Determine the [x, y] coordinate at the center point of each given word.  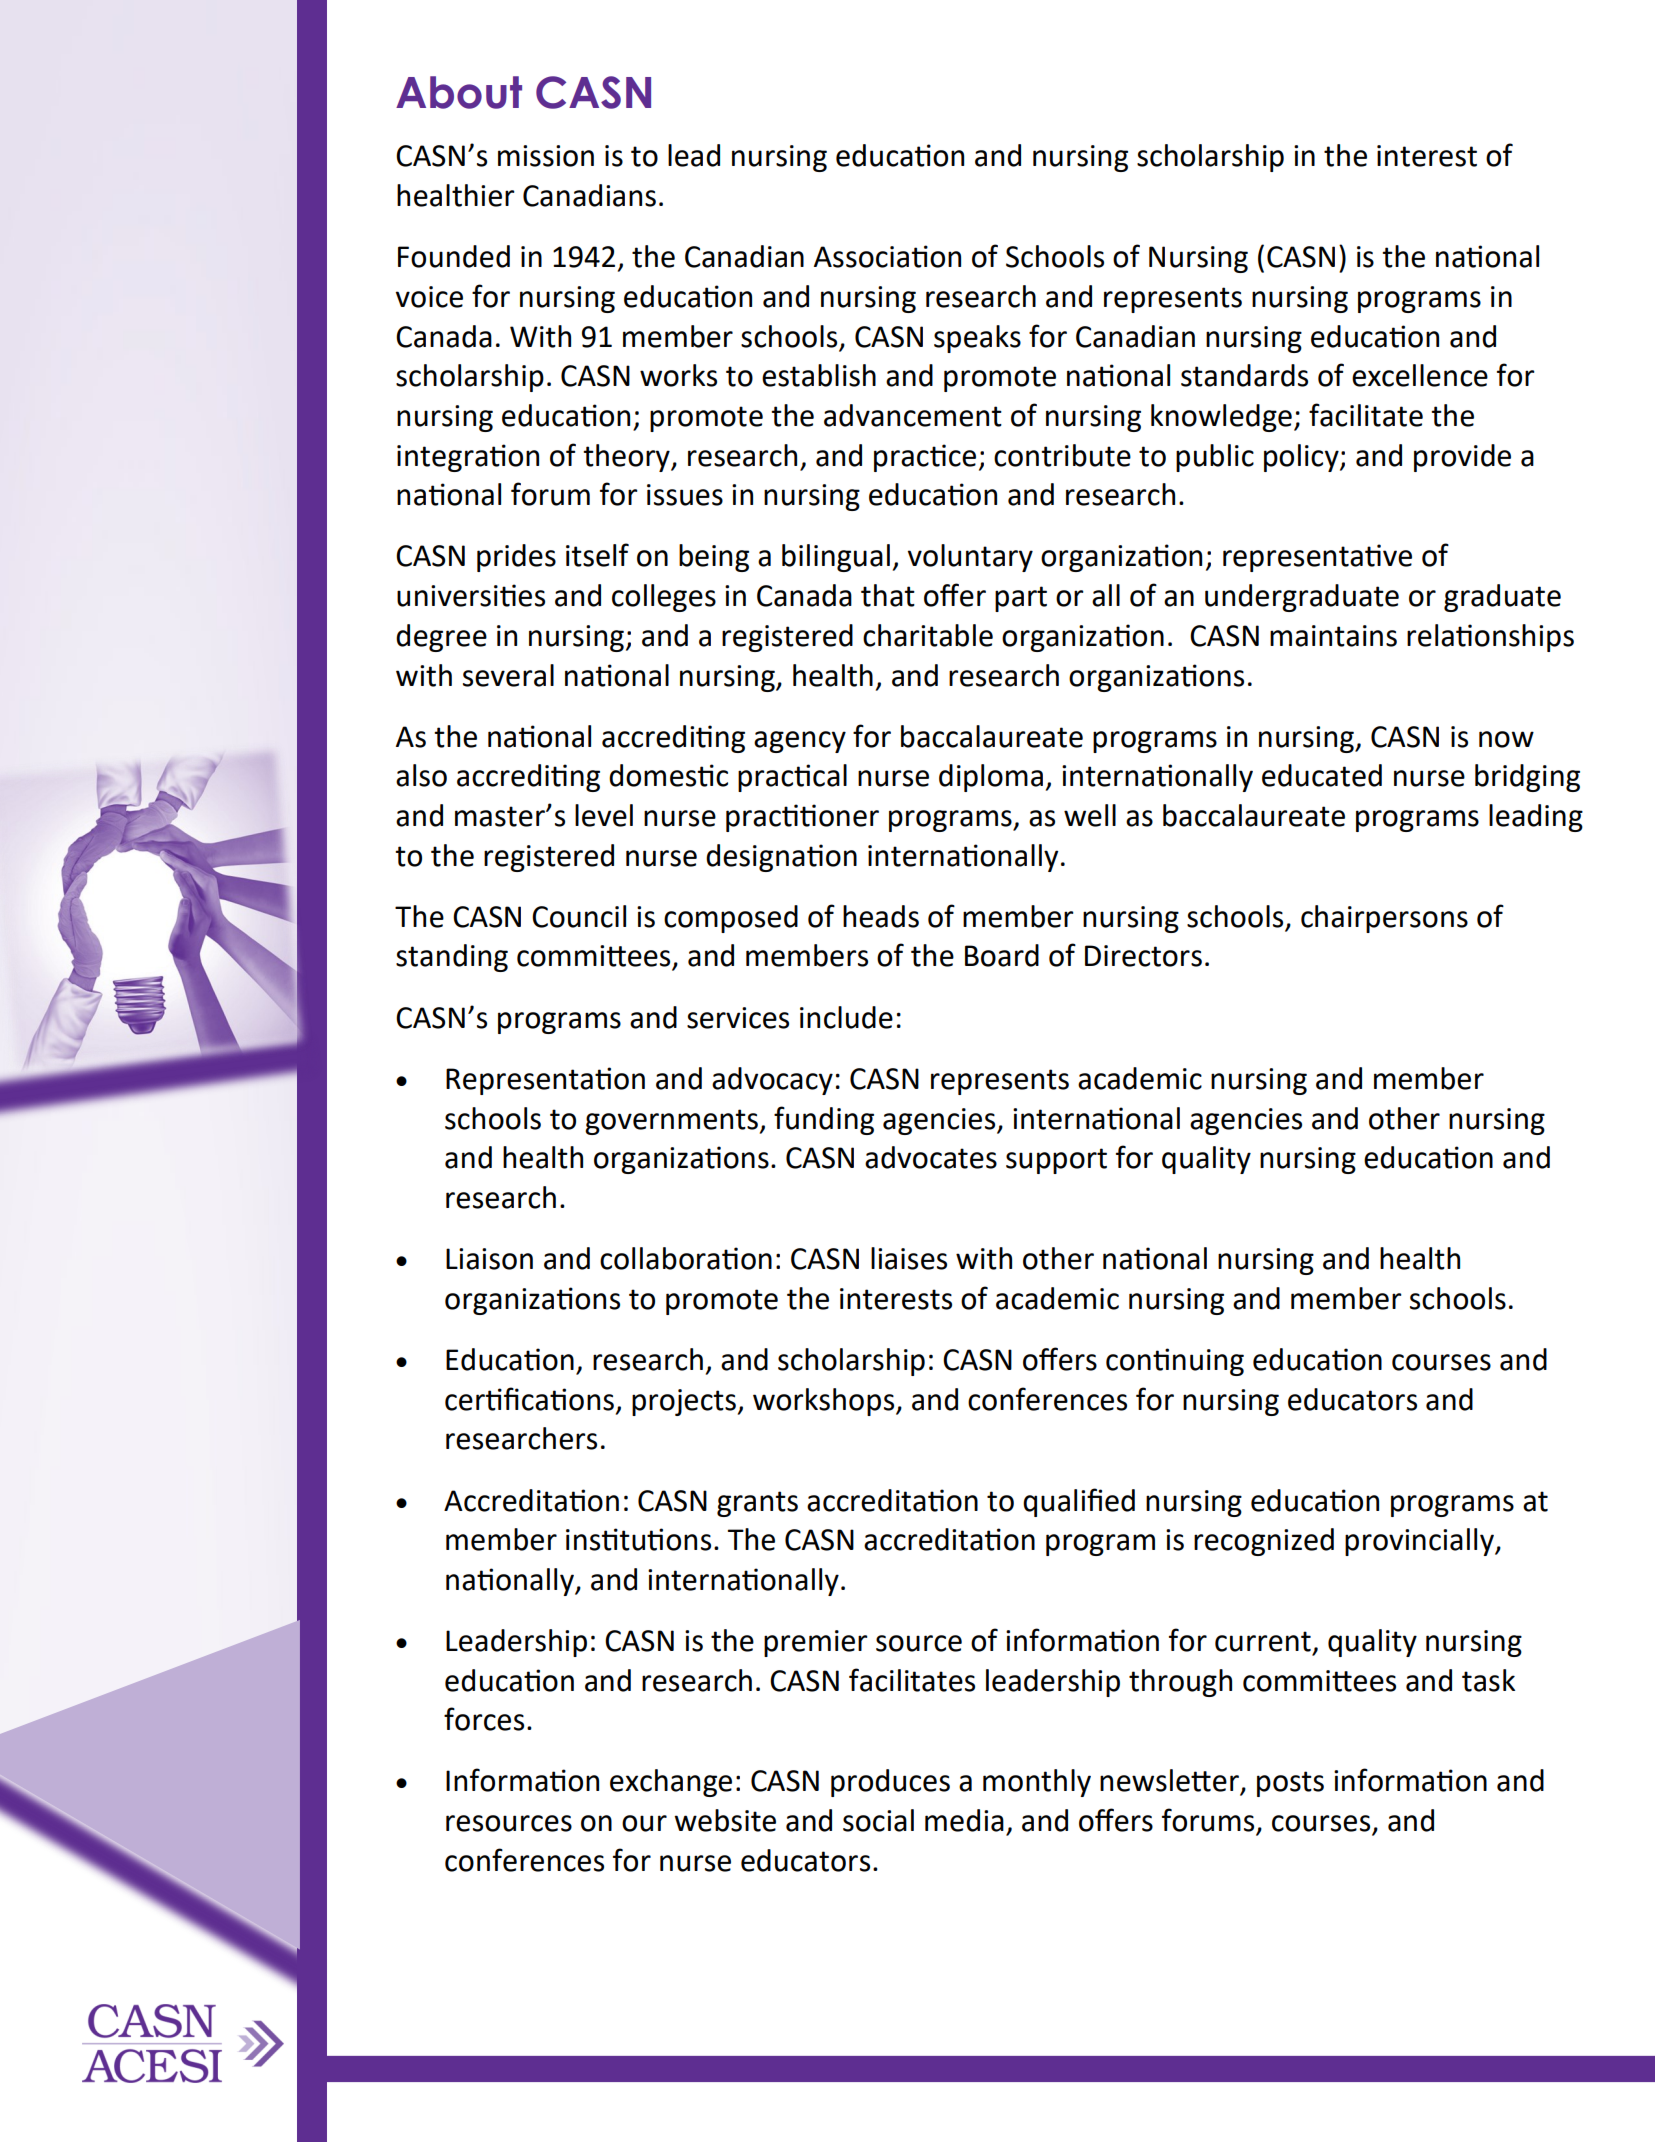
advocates [931, 1157]
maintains [1333, 636]
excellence [1420, 375]
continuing [1175, 1362]
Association [887, 256]
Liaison [489, 1259]
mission [546, 156]
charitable [928, 635]
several [508, 675]
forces [484, 1719]
